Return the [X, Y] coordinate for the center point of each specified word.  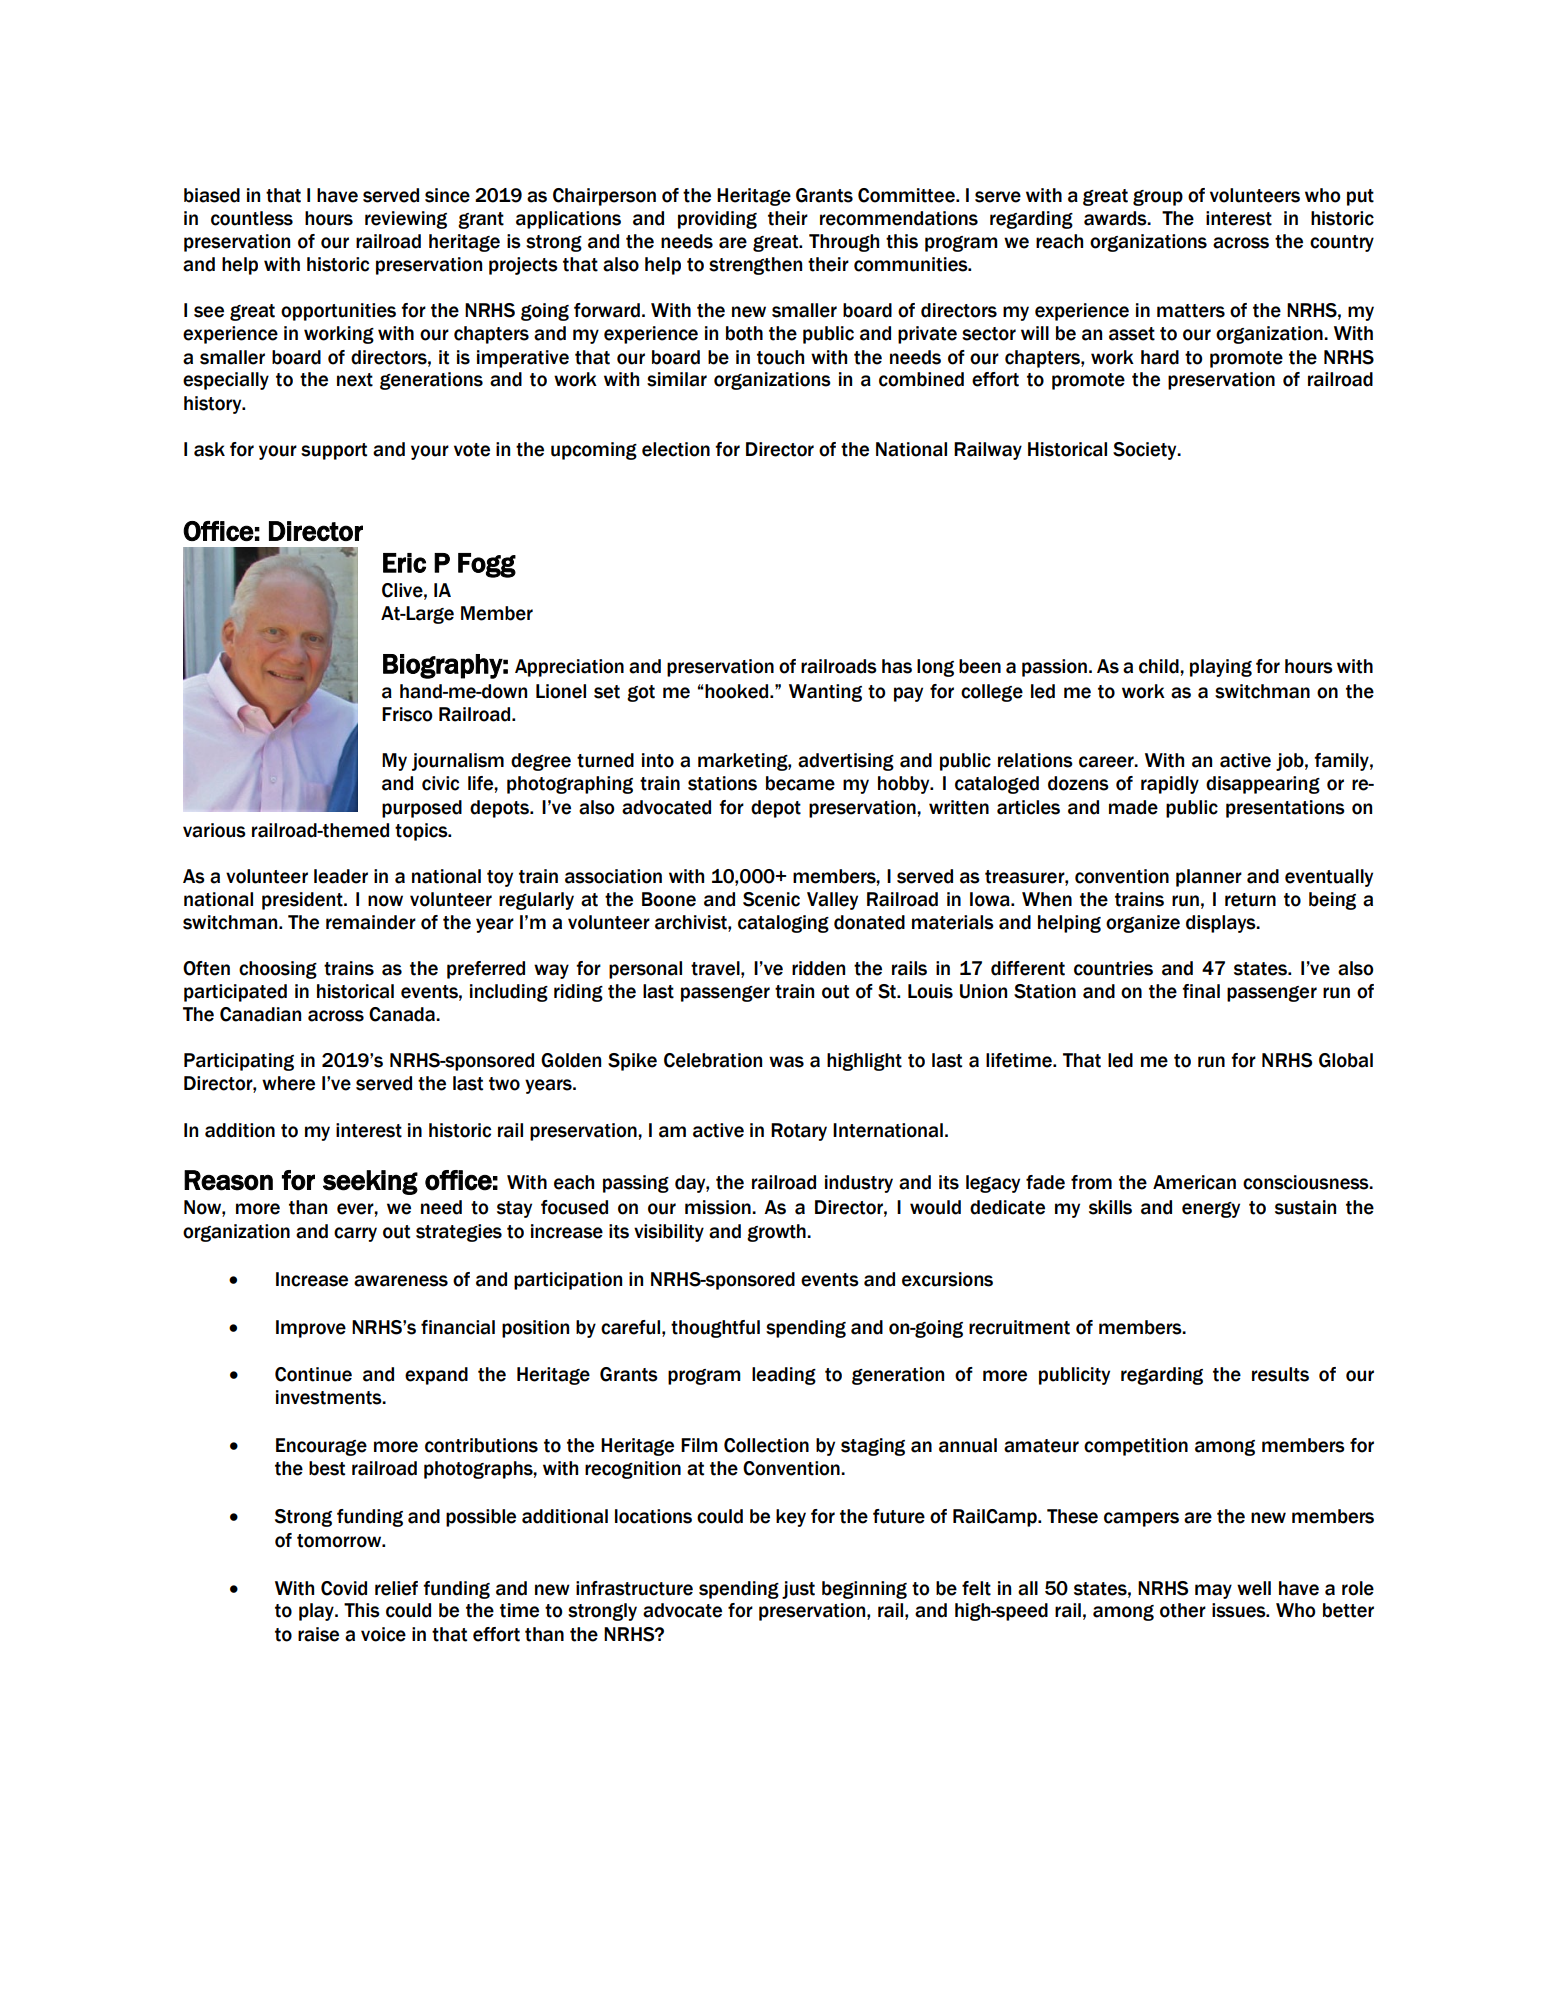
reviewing [406, 220]
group [1158, 198]
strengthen [755, 266]
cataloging [783, 924]
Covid [344, 1588]
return [1250, 900]
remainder [371, 922]
